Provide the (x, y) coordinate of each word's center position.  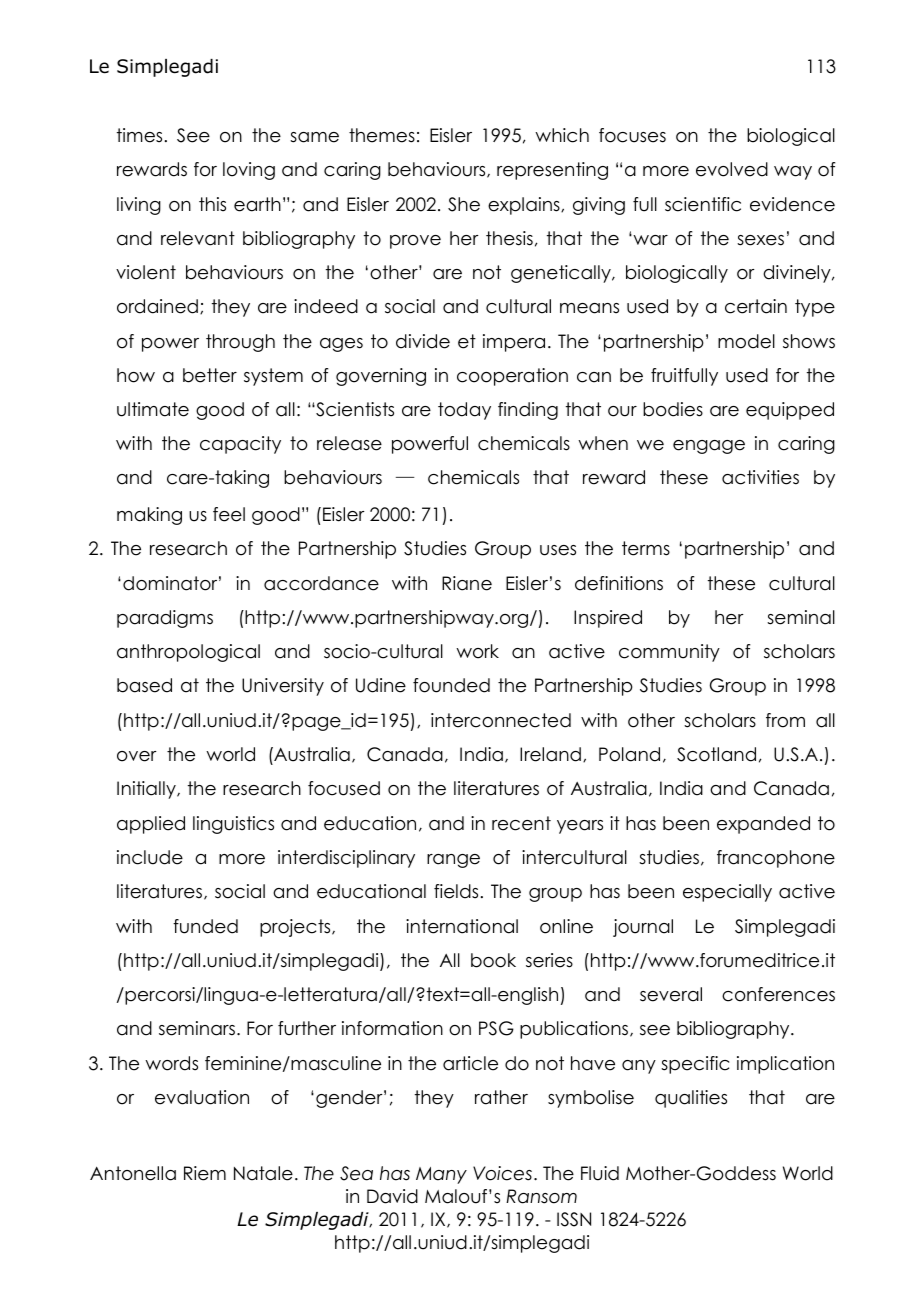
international (462, 926)
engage (709, 447)
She (464, 204)
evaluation (202, 1097)
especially (727, 893)
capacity (240, 445)
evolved (732, 169)
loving (249, 171)
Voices (502, 1173)
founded (451, 685)
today (464, 411)
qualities (691, 1099)
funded (205, 926)
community (669, 653)
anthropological (188, 653)
